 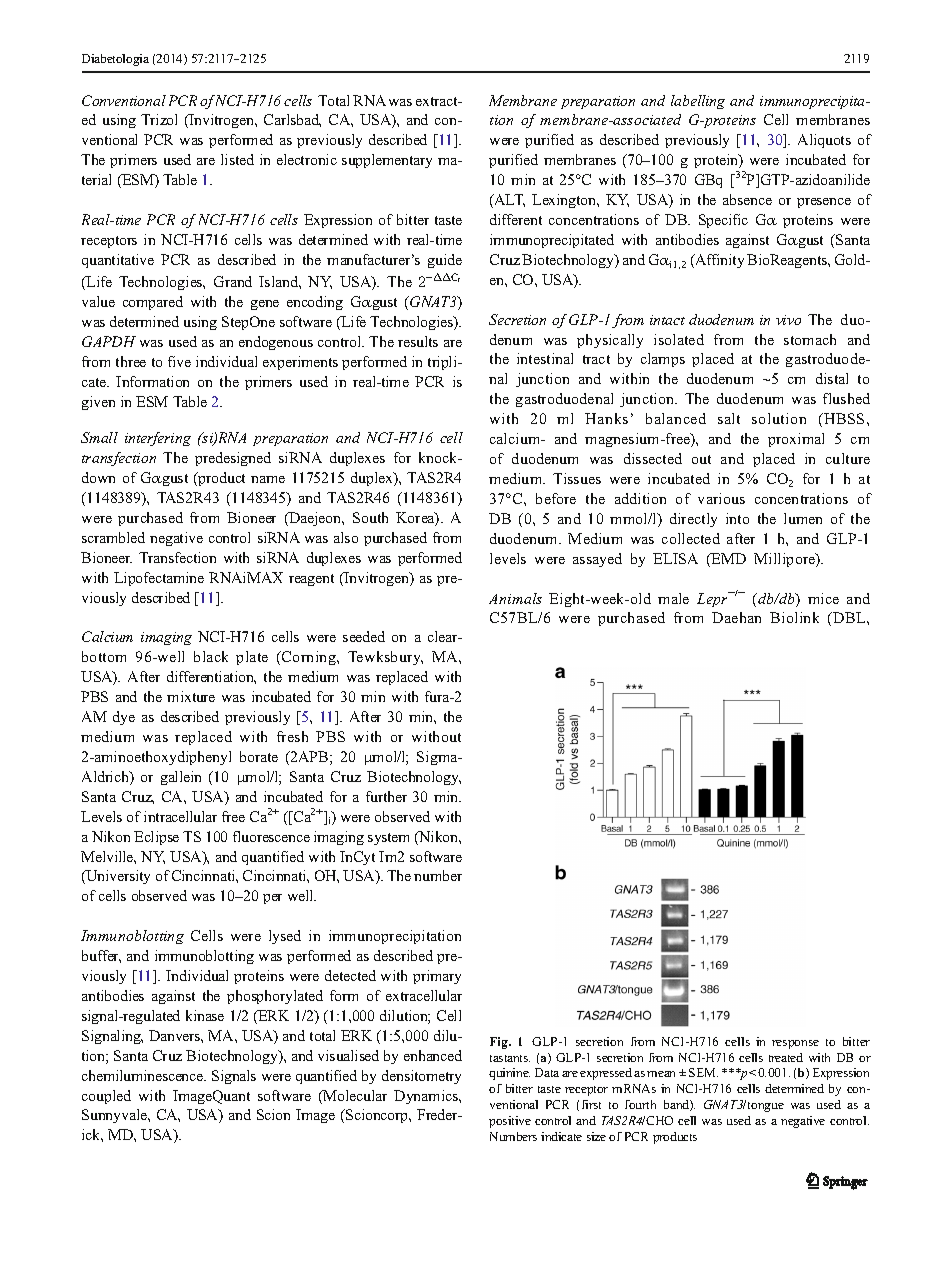 What do you see at coordinates (364, 636) in the screenshot?
I see `seeded` at bounding box center [364, 636].
